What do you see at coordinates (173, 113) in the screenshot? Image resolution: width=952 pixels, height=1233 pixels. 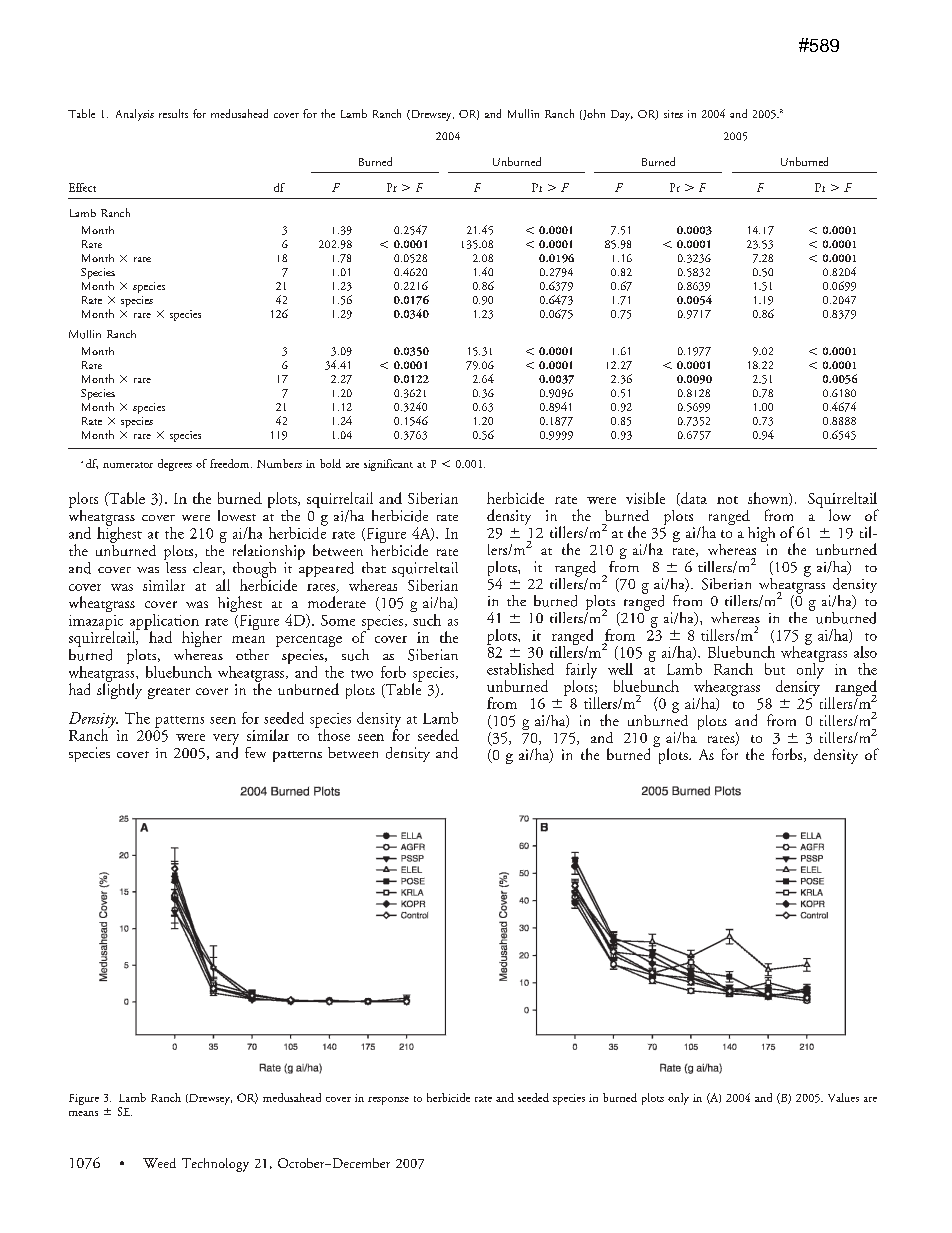 I see `results` at bounding box center [173, 113].
